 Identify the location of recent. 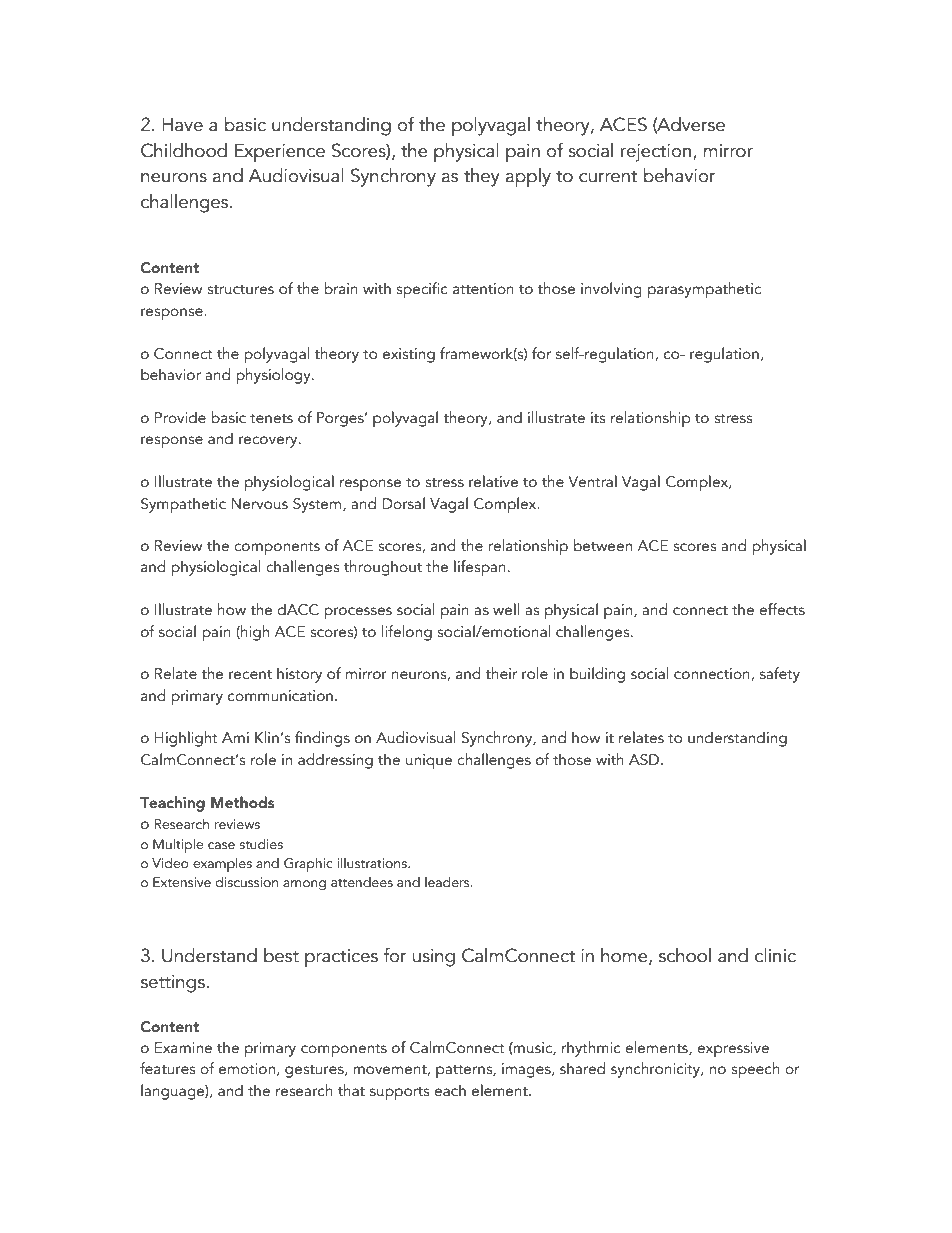
(250, 675).
